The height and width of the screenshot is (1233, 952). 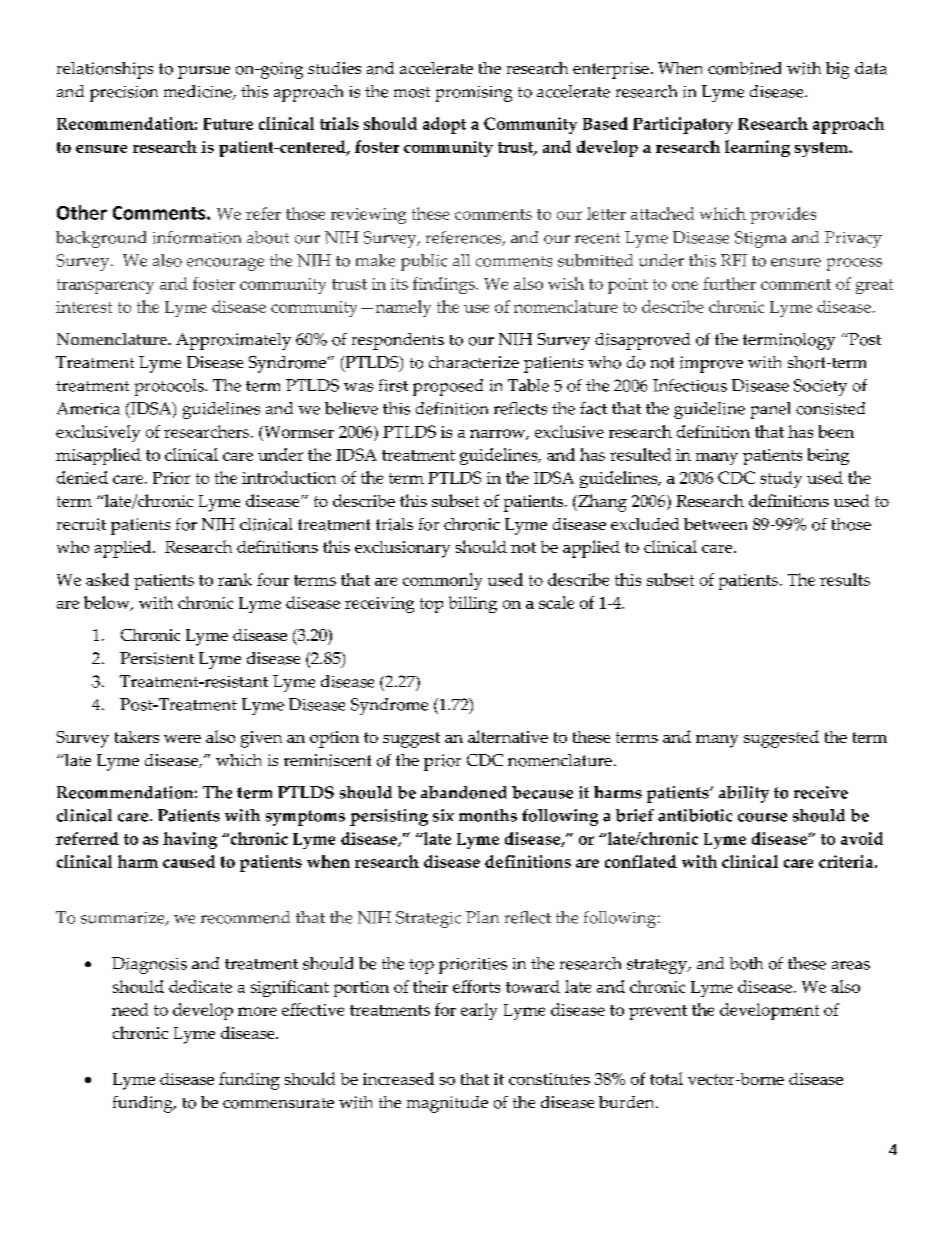 I want to click on results, so click(x=845, y=579).
